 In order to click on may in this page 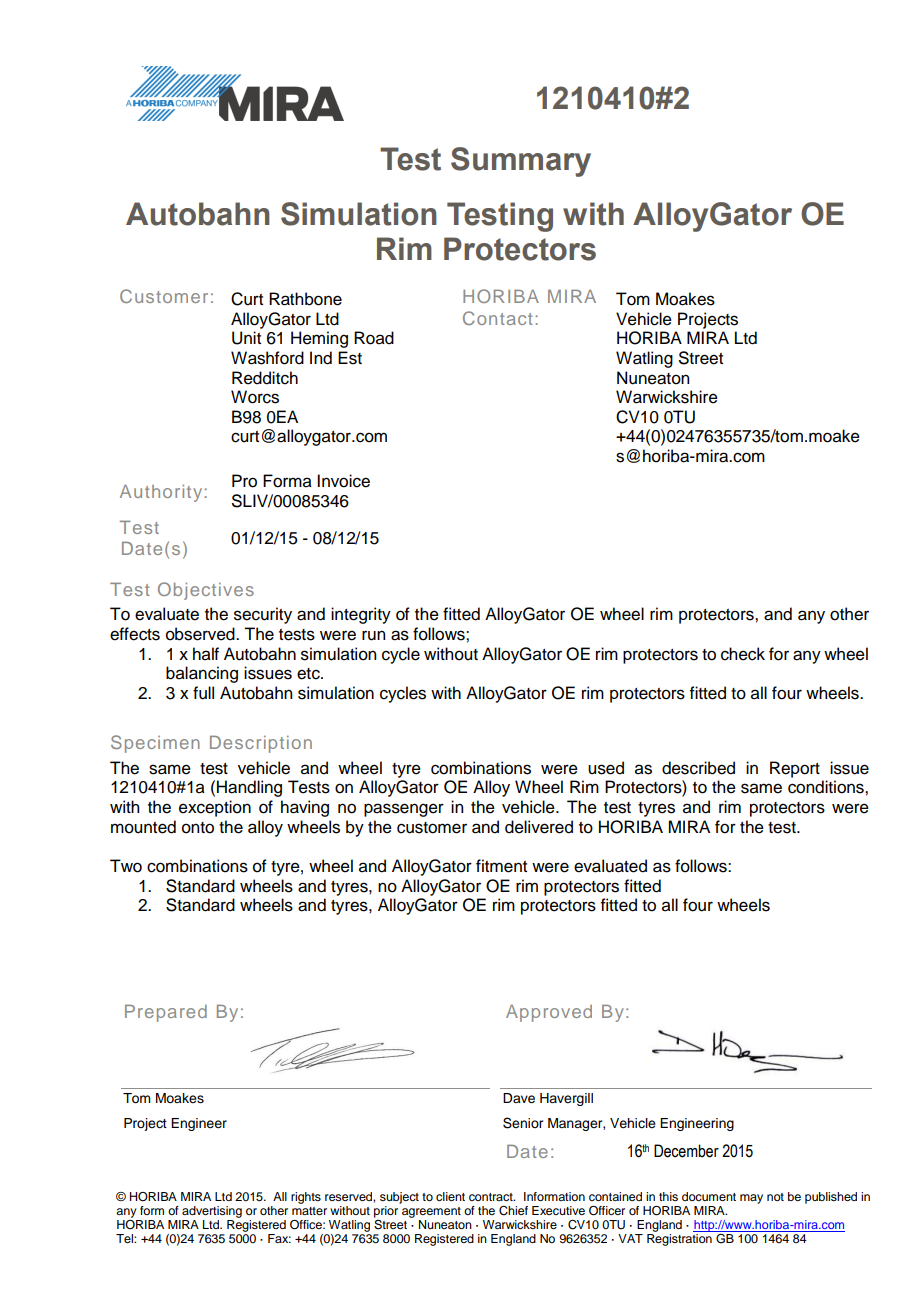, I will do `click(751, 1199)`.
